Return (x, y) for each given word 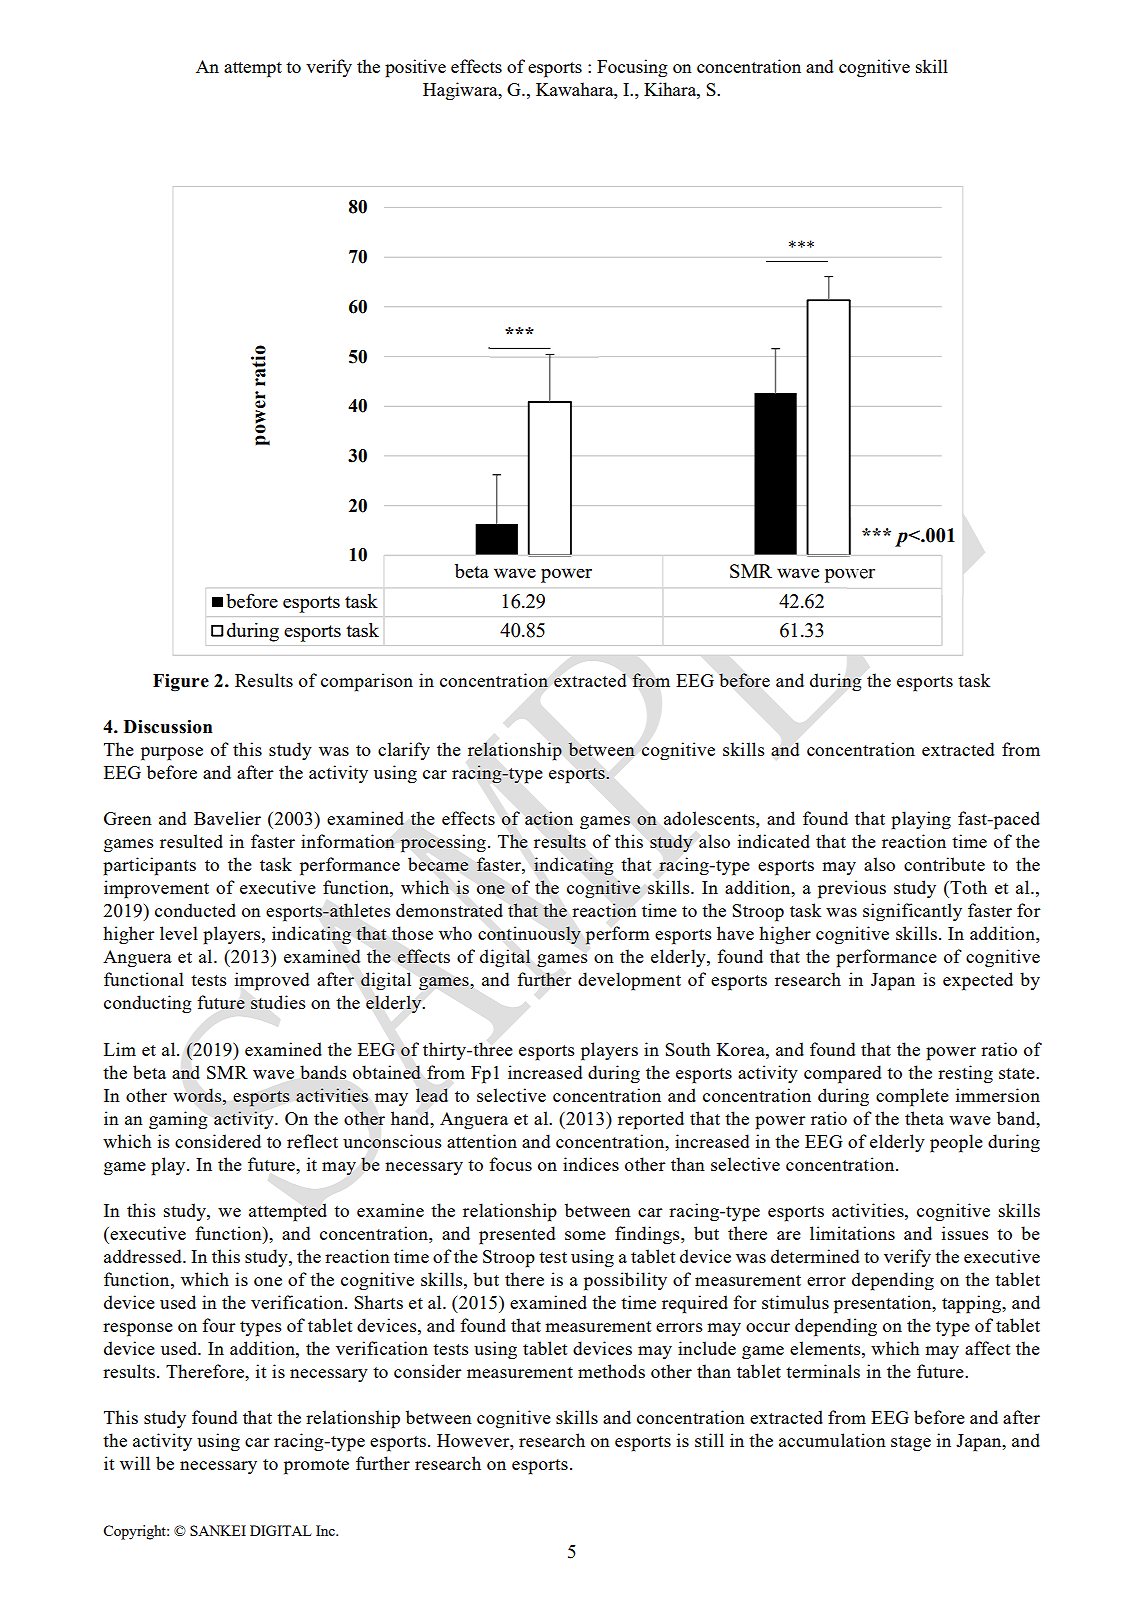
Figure (181, 683)
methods (611, 1371)
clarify (404, 751)
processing (443, 843)
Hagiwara (461, 91)
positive (415, 68)
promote (316, 1467)
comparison (367, 682)
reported (651, 1120)
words (198, 1095)
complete (912, 1097)
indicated (774, 841)
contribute (944, 864)
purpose (172, 754)
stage (911, 1443)
